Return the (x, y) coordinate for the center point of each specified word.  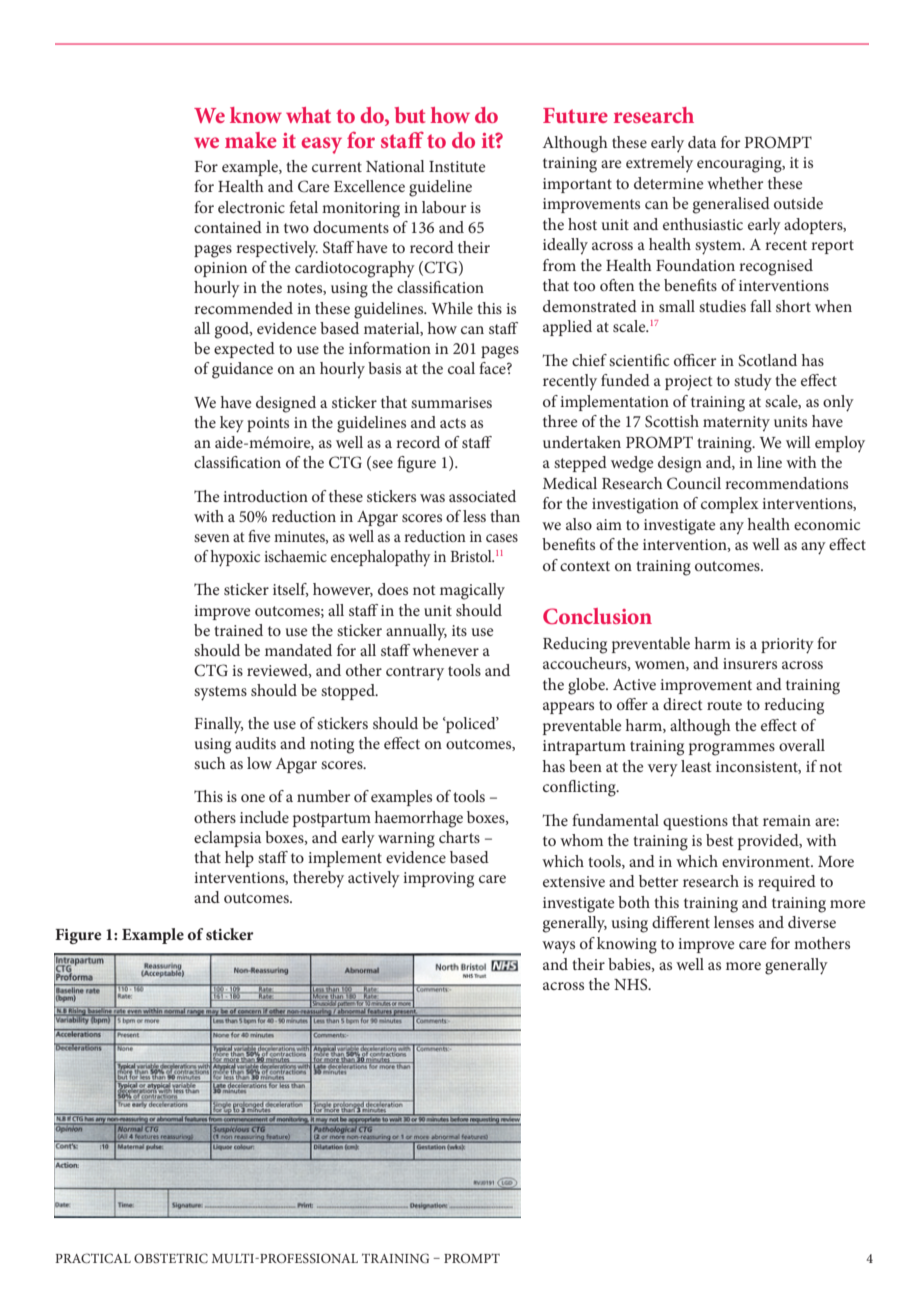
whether (735, 183)
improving (438, 880)
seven (212, 538)
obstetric (171, 1258)
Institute (457, 166)
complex (730, 505)
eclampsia (227, 839)
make (251, 140)
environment (767, 861)
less (474, 516)
